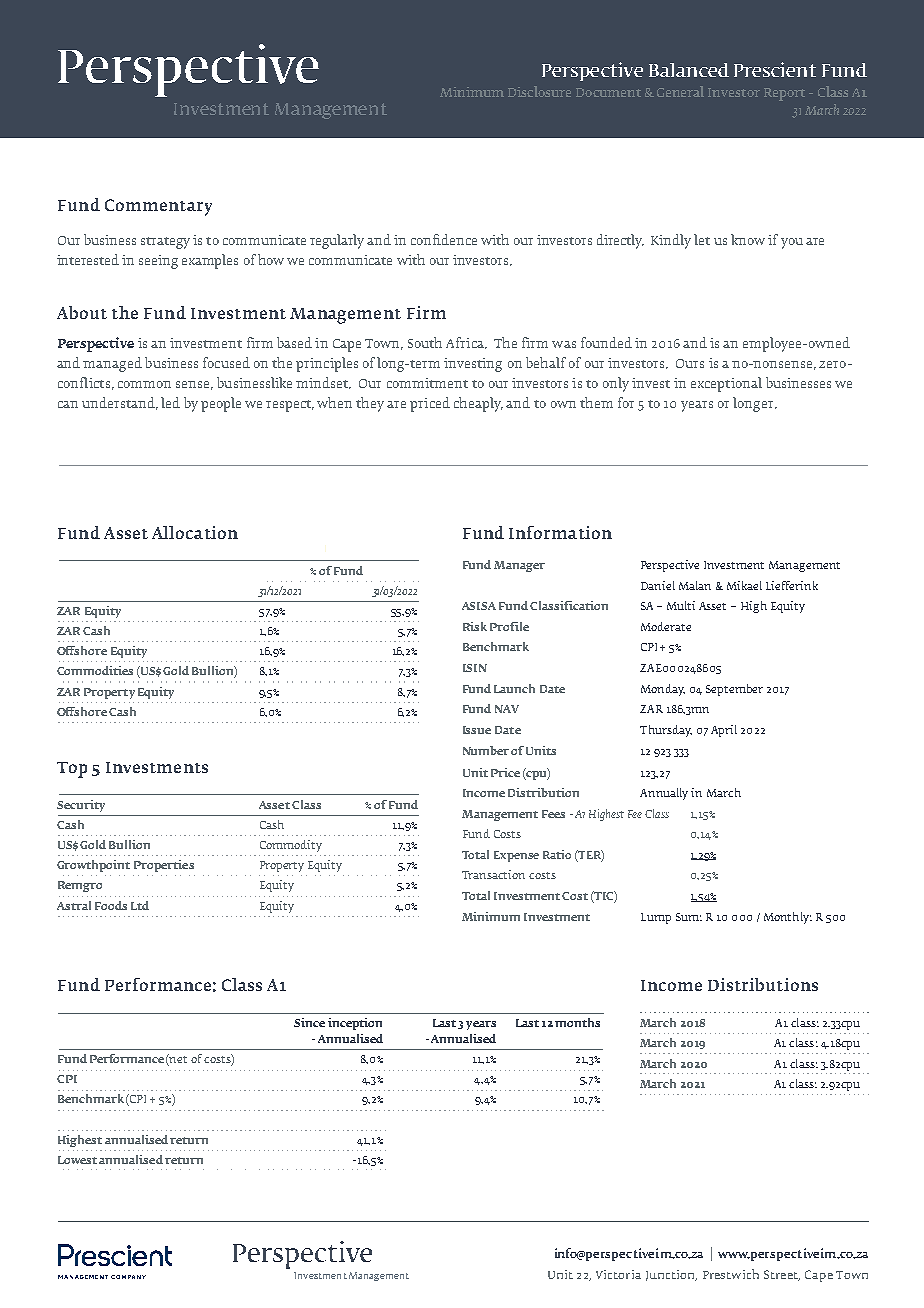 The image size is (924, 1308). What do you see at coordinates (77, 1160) in the screenshot?
I see `Lowest` at bounding box center [77, 1160].
